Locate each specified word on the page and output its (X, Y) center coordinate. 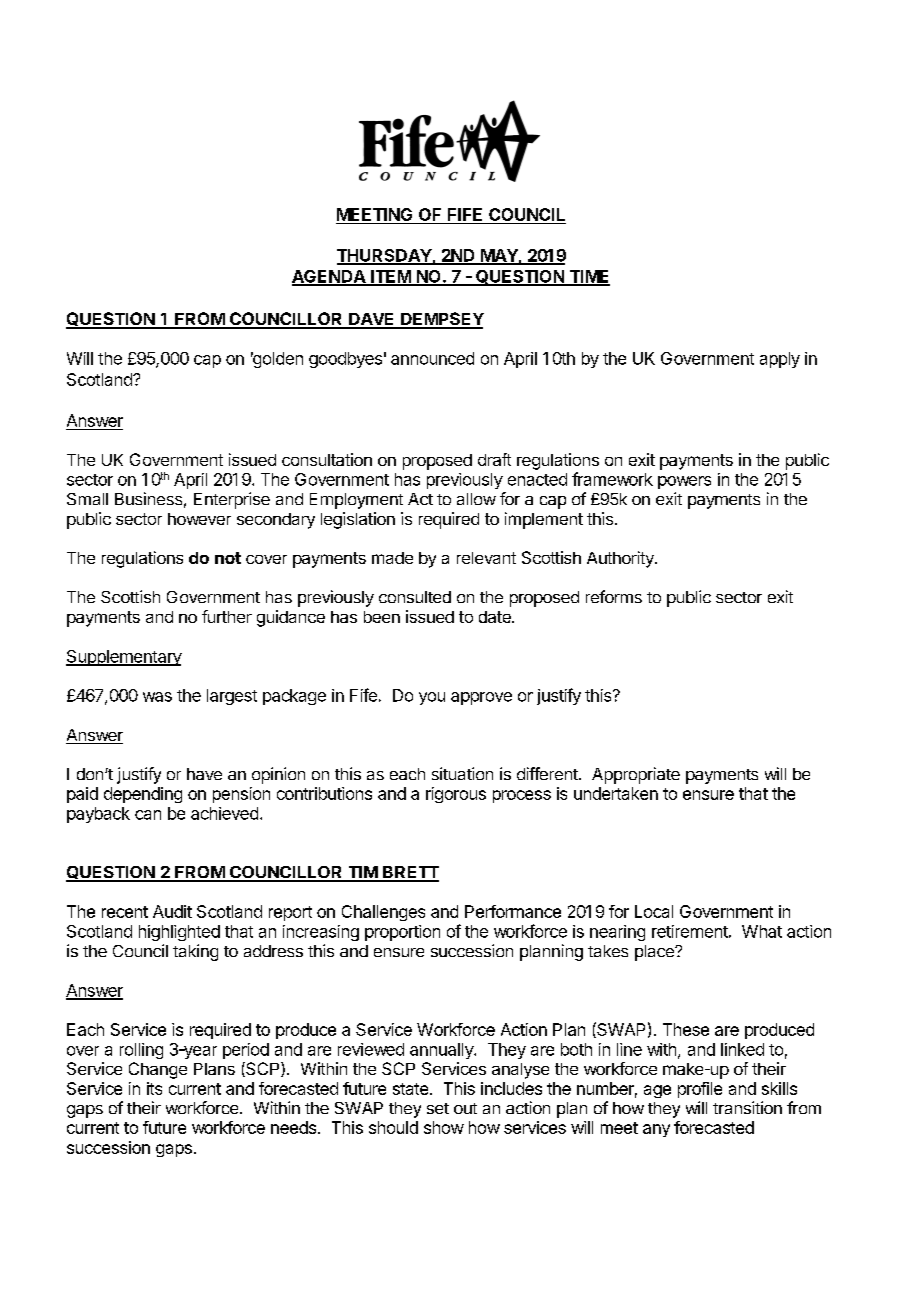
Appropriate (636, 775)
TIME (588, 277)
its (154, 1088)
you (432, 698)
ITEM (390, 277)
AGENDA (330, 277)
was (157, 697)
